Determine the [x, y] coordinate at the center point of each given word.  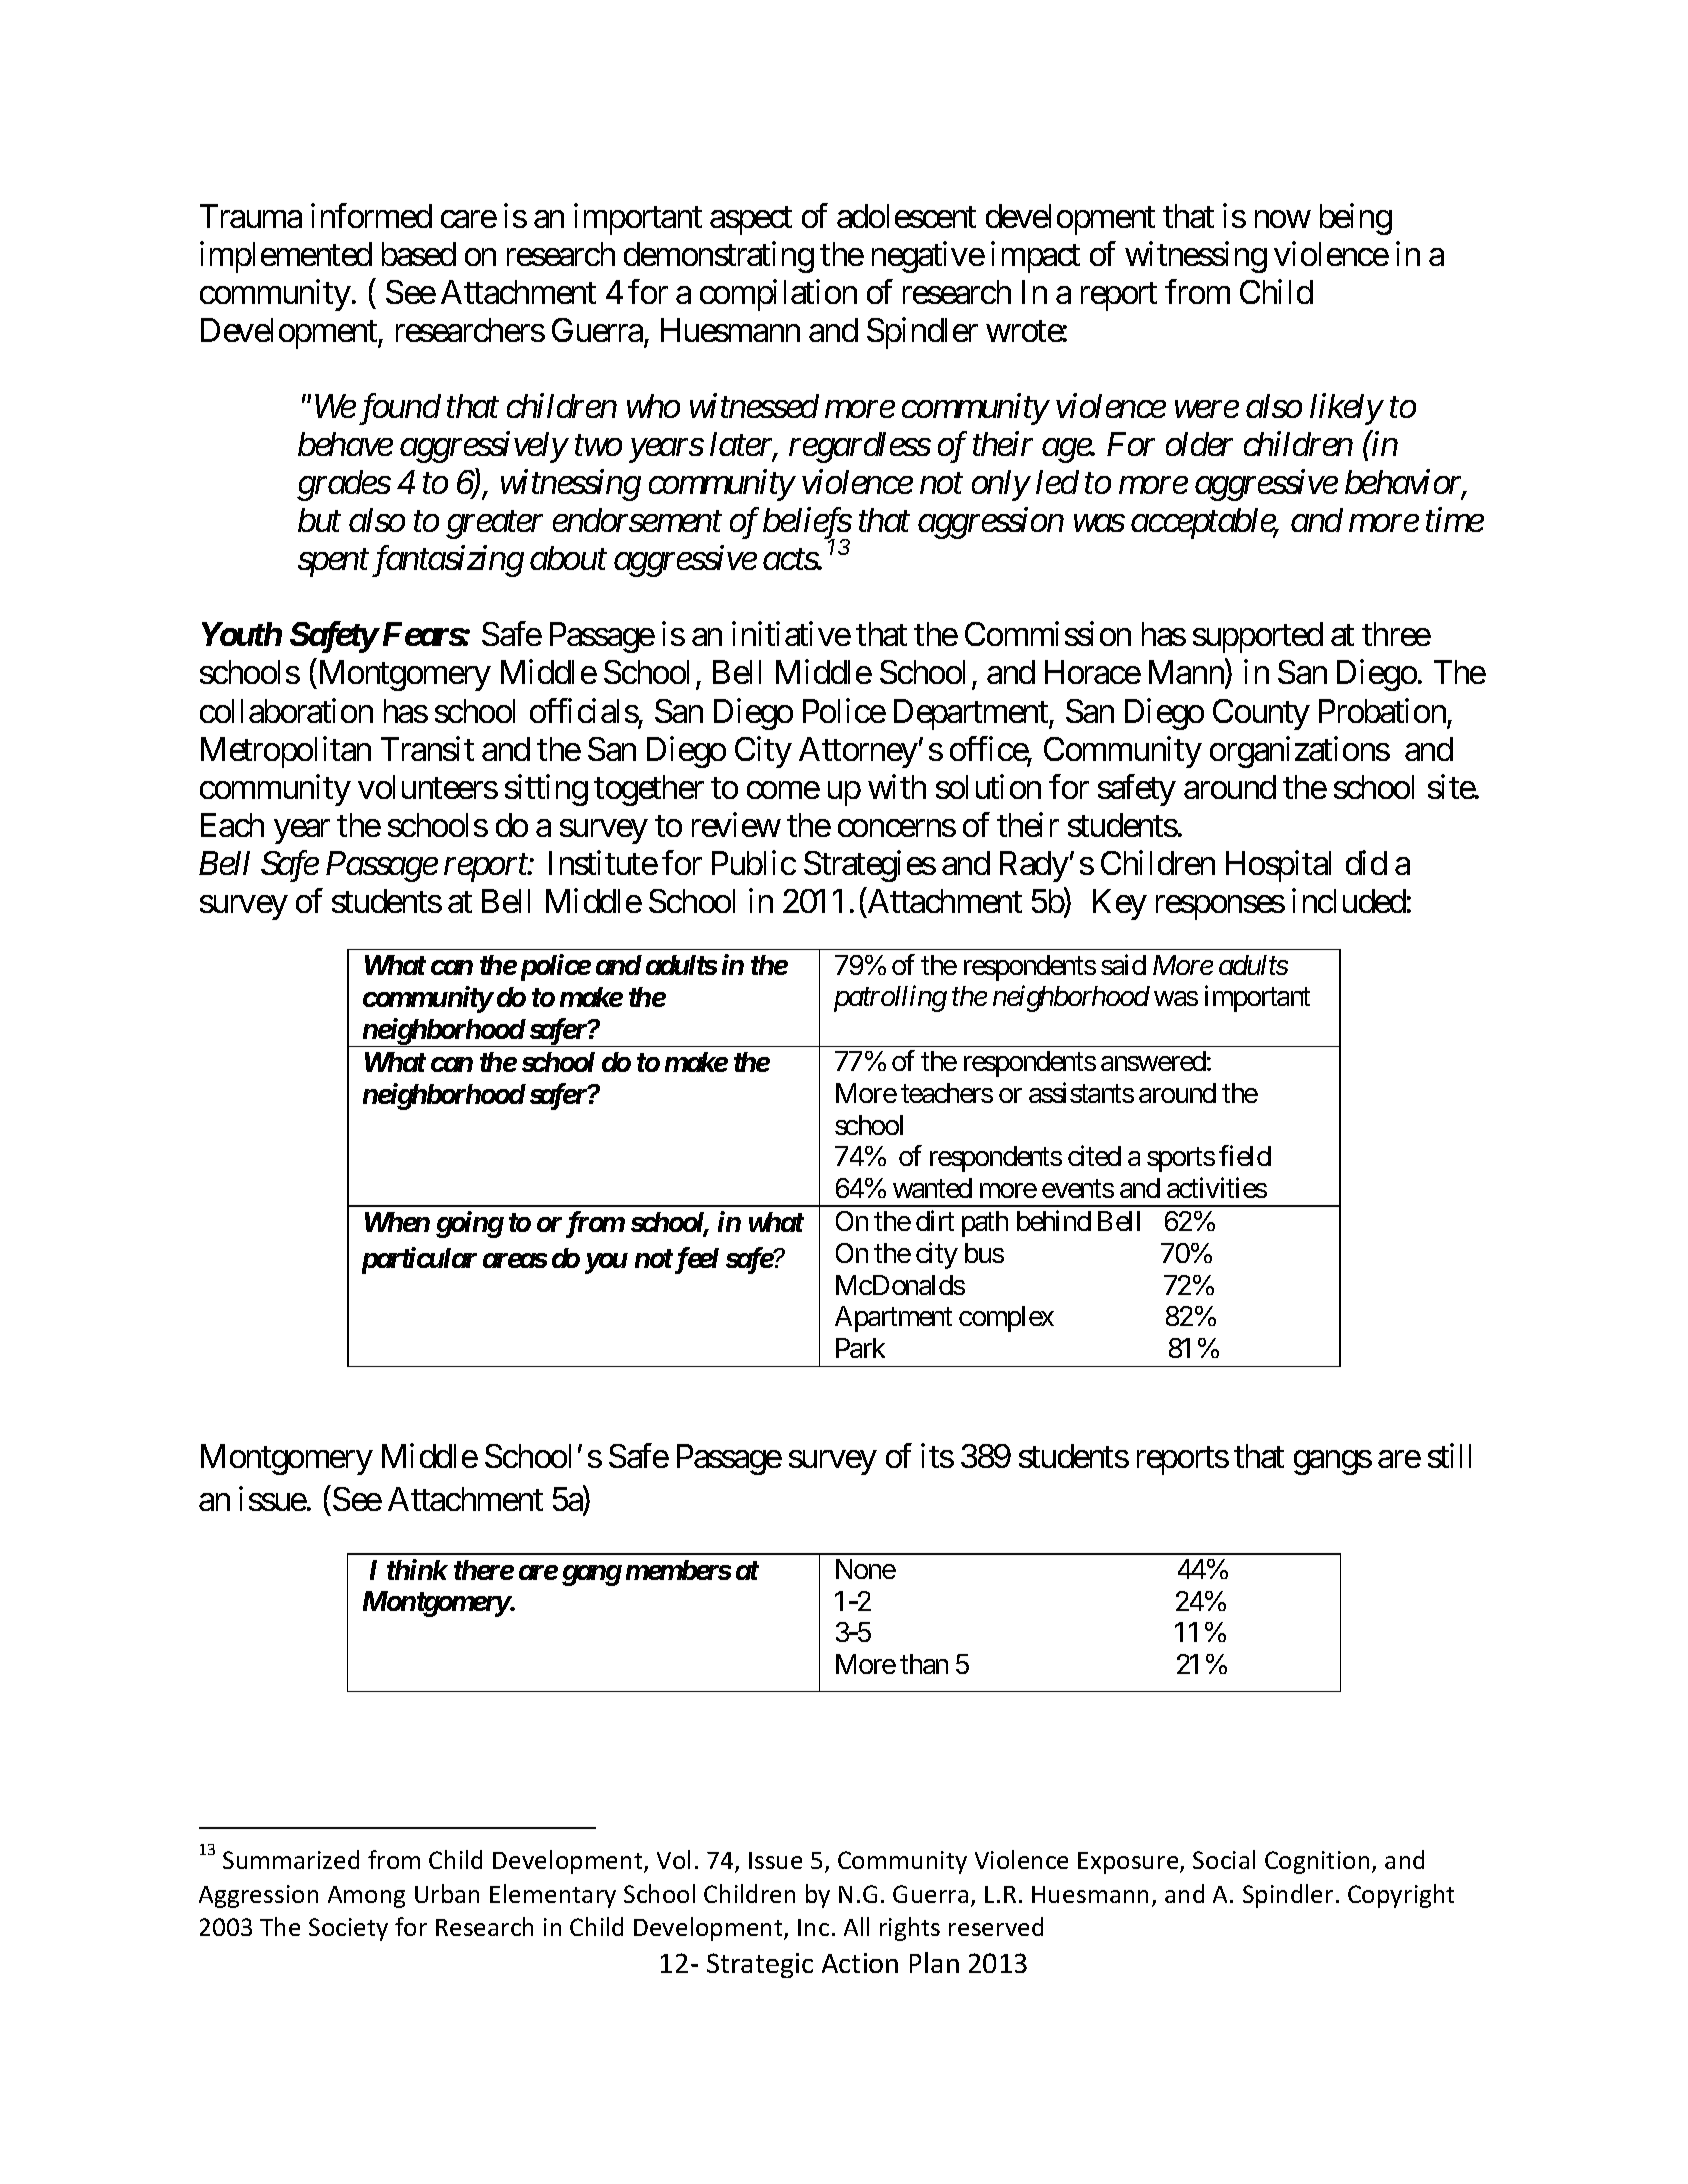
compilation [778, 295]
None [866, 1569]
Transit [427, 748]
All [856, 1926]
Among [366, 1897]
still [1449, 1455]
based [419, 254]
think [417, 1569]
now [1282, 219]
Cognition [1317, 1862]
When [397, 1222]
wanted [932, 1188]
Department [972, 714]
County [1261, 714]
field [1245, 1156]
